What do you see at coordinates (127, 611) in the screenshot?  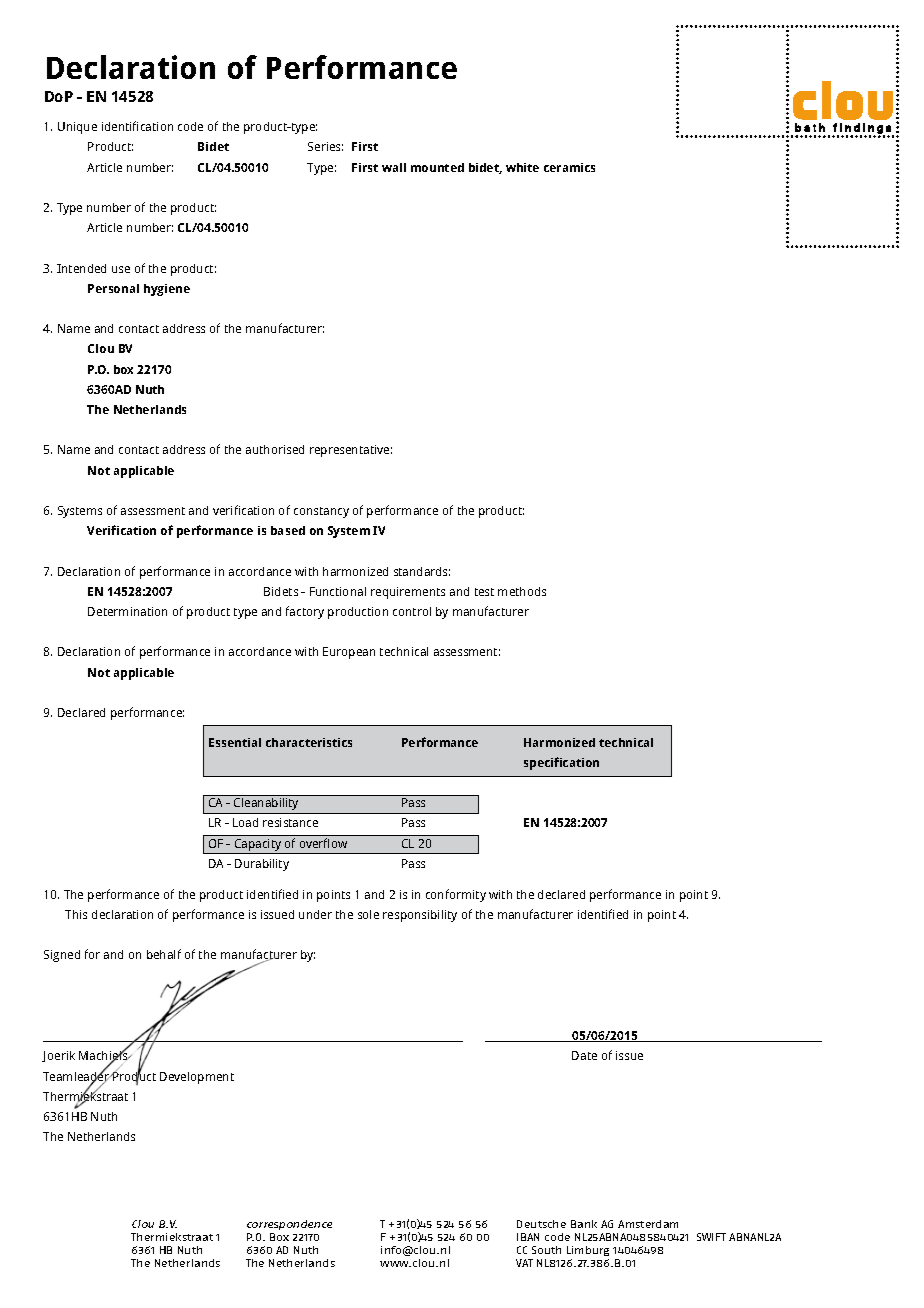 I see `Determination` at bounding box center [127, 611].
